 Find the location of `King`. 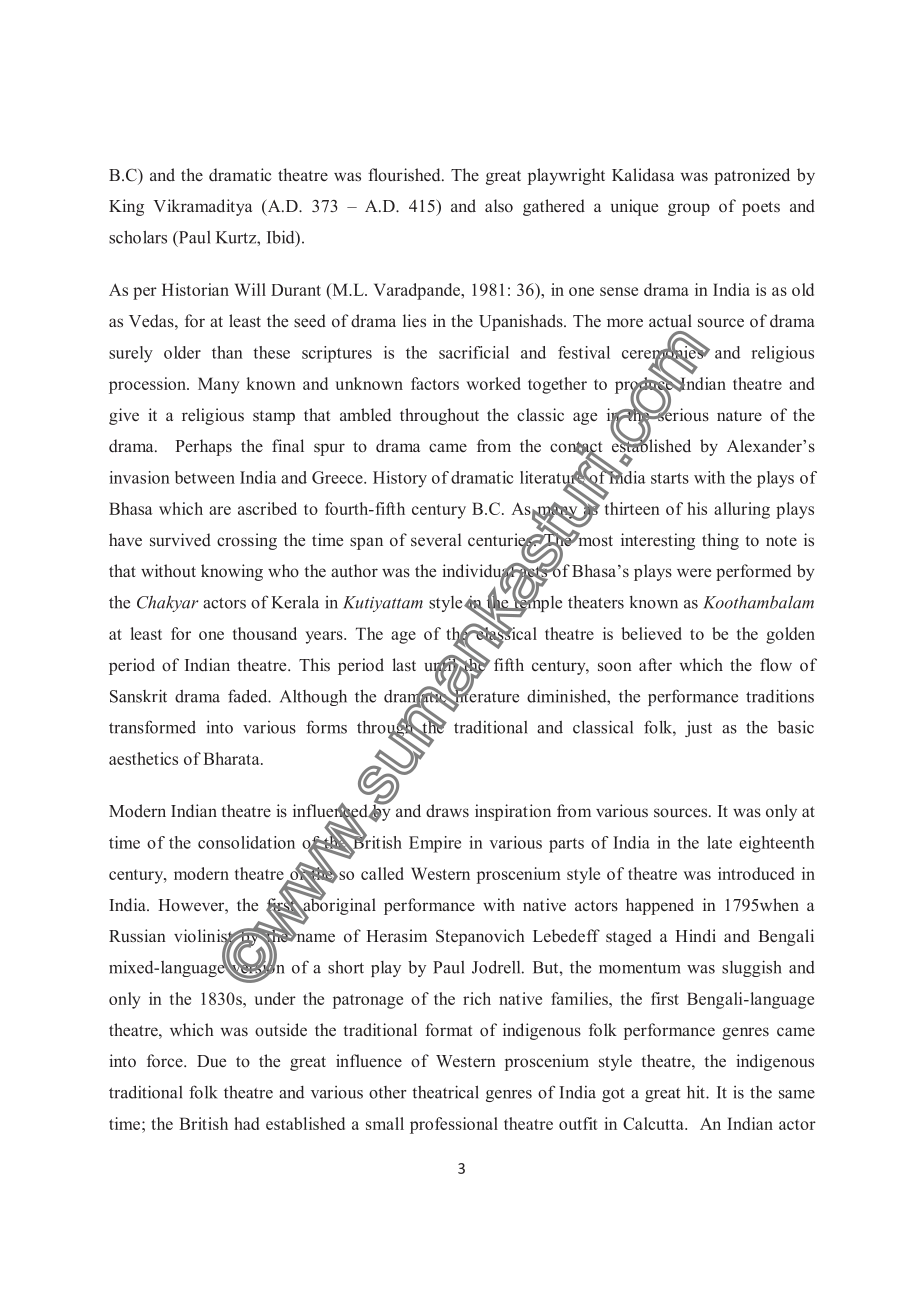

King is located at coordinates (126, 207).
